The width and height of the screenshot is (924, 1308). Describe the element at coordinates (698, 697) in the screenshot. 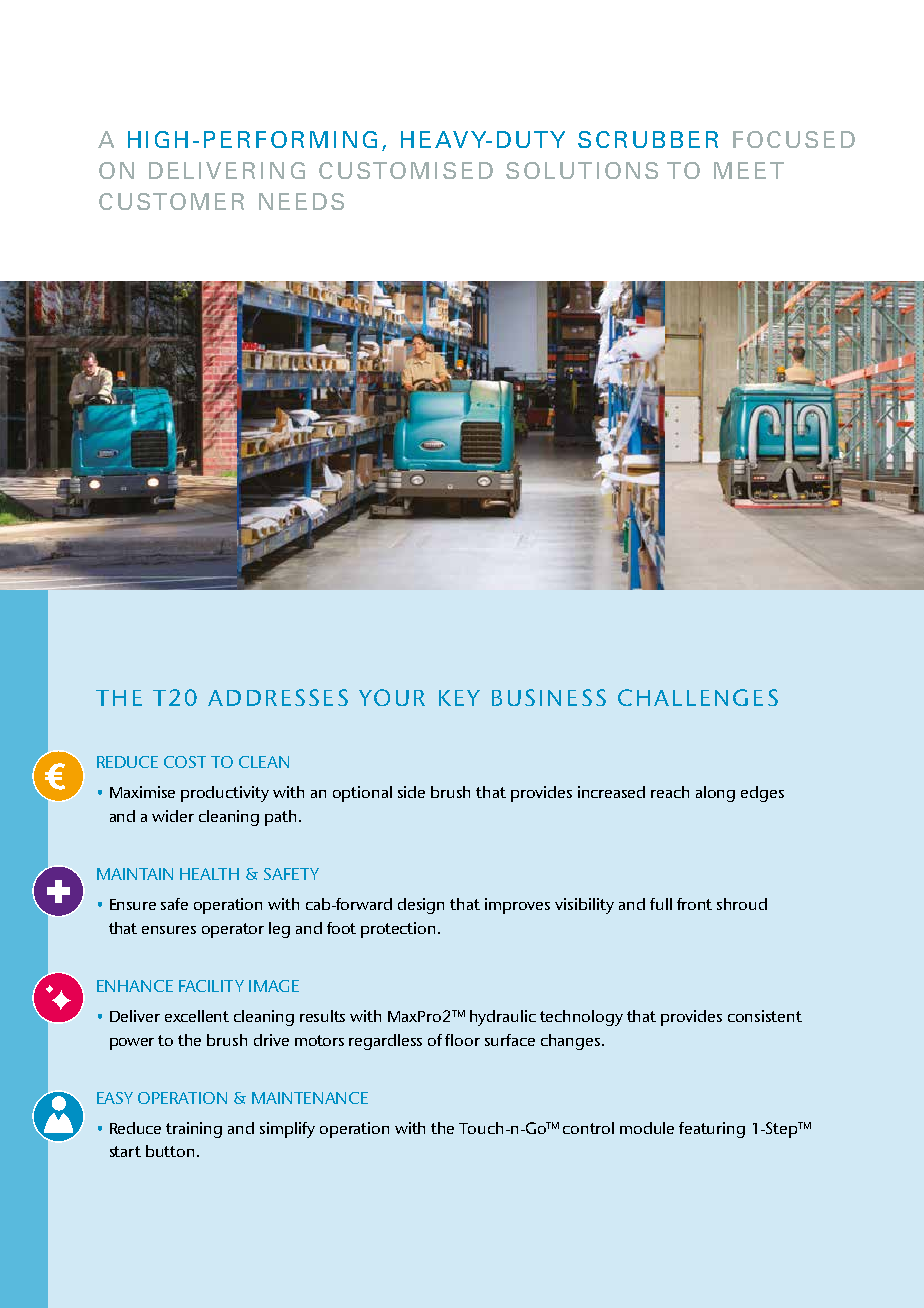

I see `CHALLENGES` at that location.
